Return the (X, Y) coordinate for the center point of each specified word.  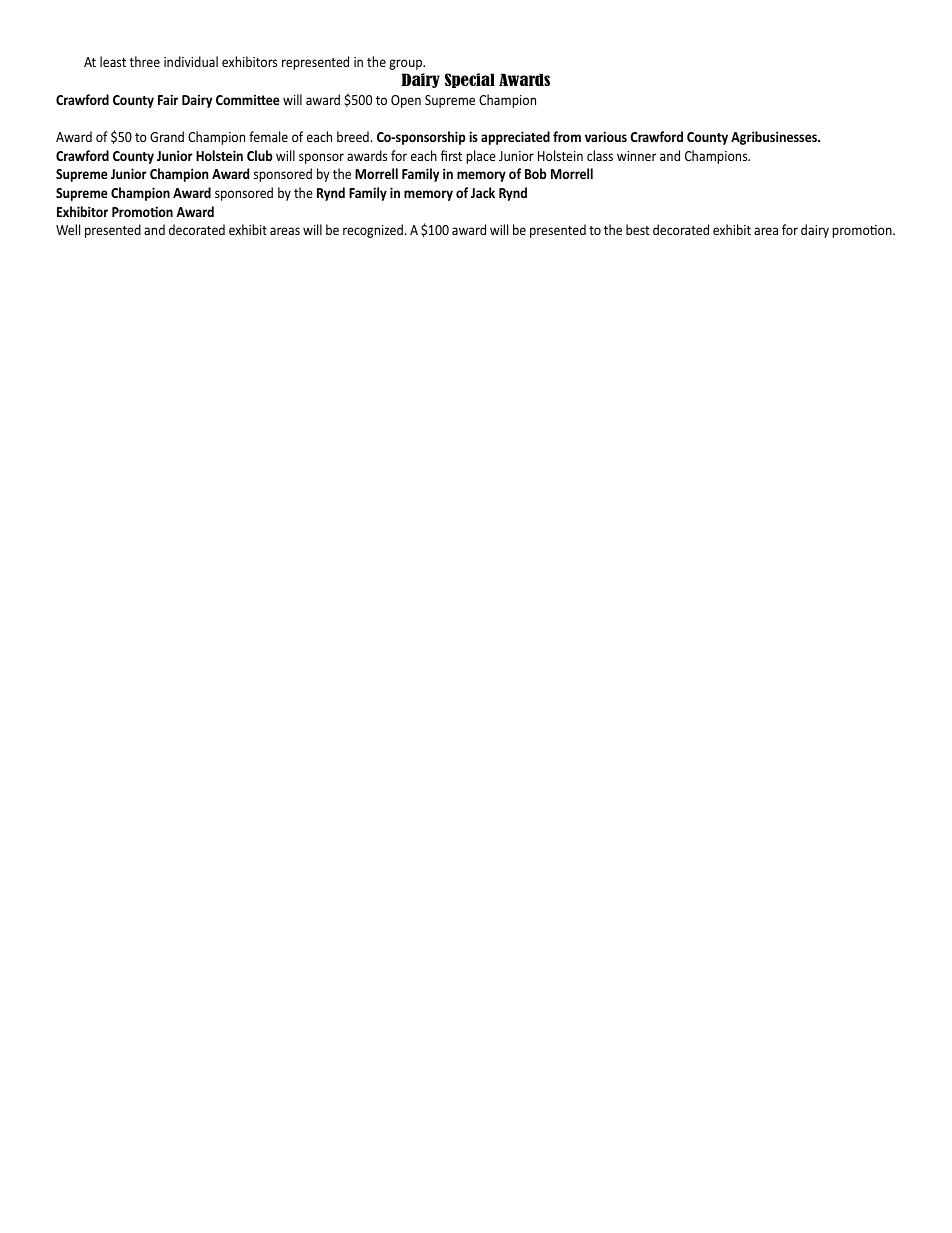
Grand (167, 136)
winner (636, 156)
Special (470, 80)
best (638, 229)
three (145, 61)
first (451, 155)
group (407, 64)
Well (68, 229)
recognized (373, 231)
